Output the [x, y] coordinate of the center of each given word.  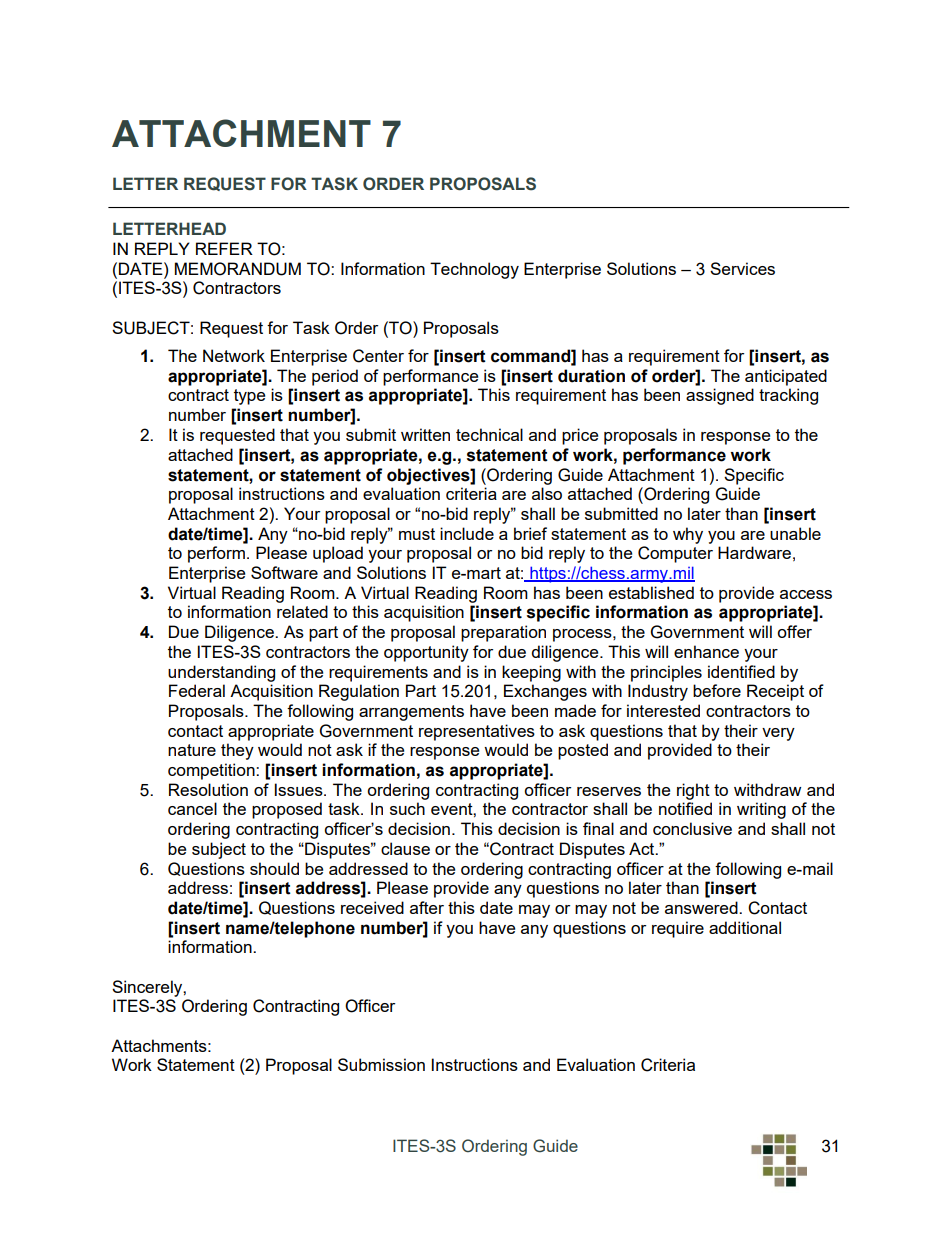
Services [742, 268]
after [427, 907]
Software [284, 572]
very [778, 734]
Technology [474, 270]
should [274, 868]
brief [530, 533]
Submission [381, 1064]
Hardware [754, 552]
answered [702, 907]
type [249, 397]
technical [489, 434]
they [237, 751]
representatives [477, 732]
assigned [720, 396]
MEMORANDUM [238, 269]
